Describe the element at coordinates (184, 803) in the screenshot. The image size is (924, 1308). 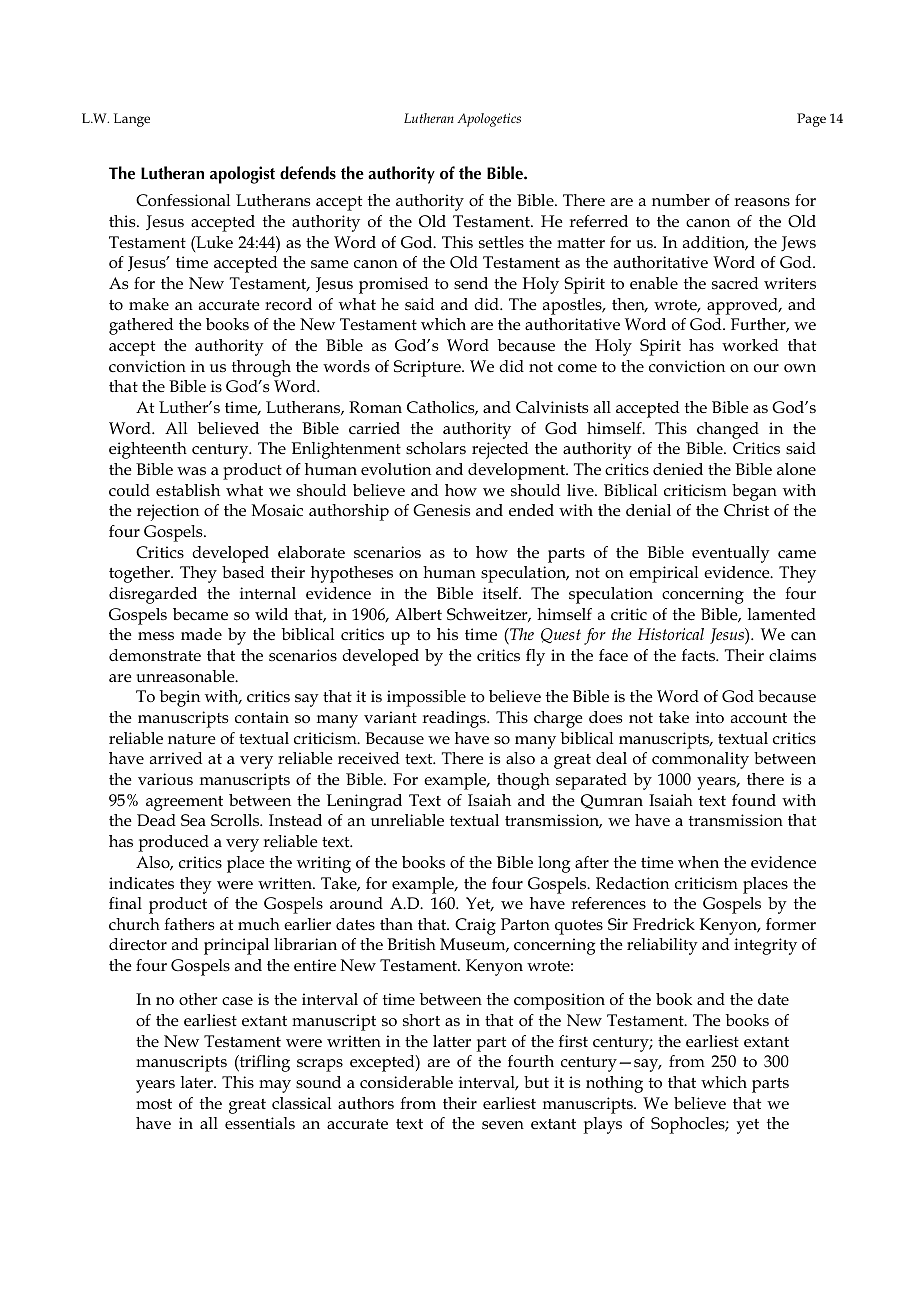
I see `agreement` at that location.
